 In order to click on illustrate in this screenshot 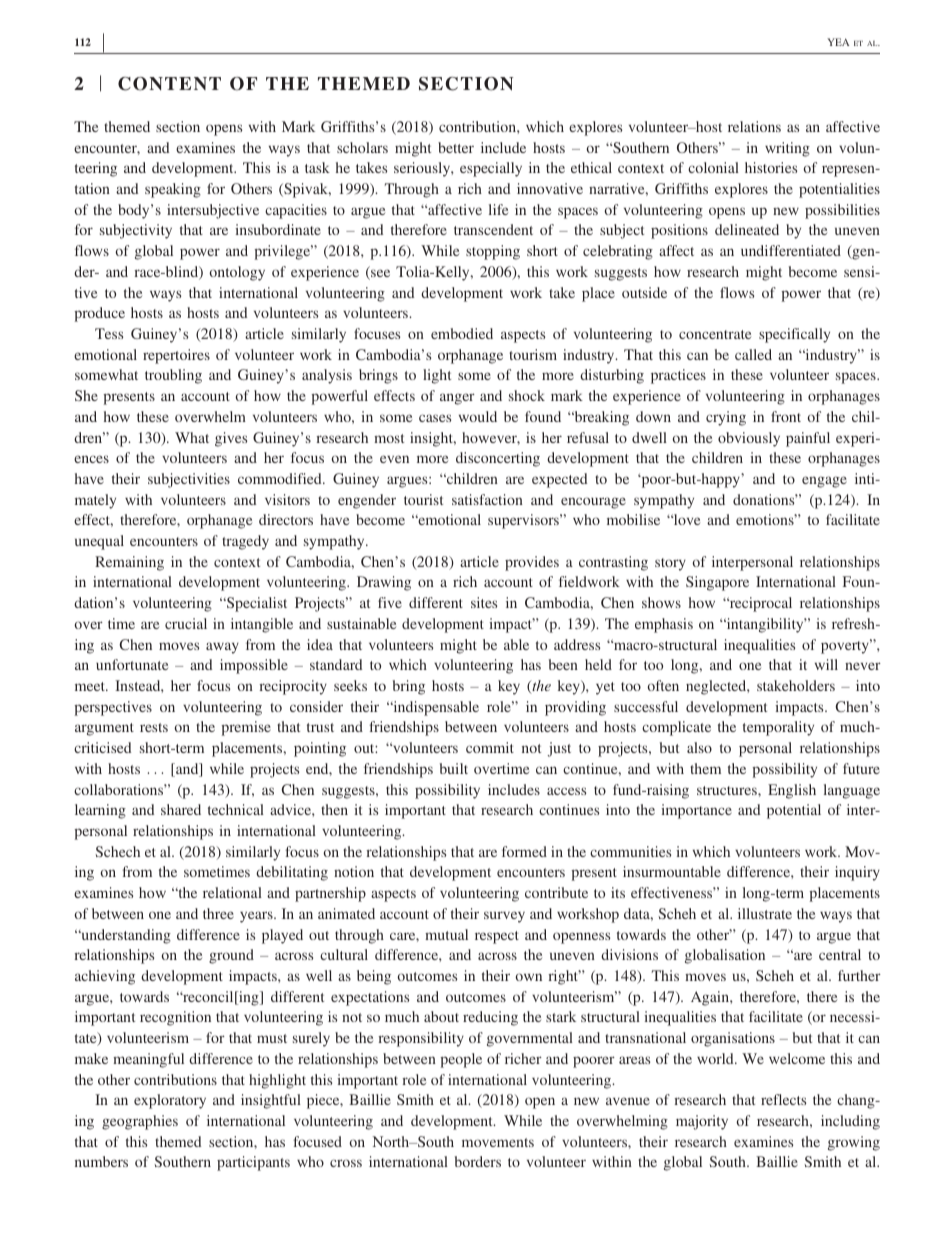, I will do `click(765, 913)`.
